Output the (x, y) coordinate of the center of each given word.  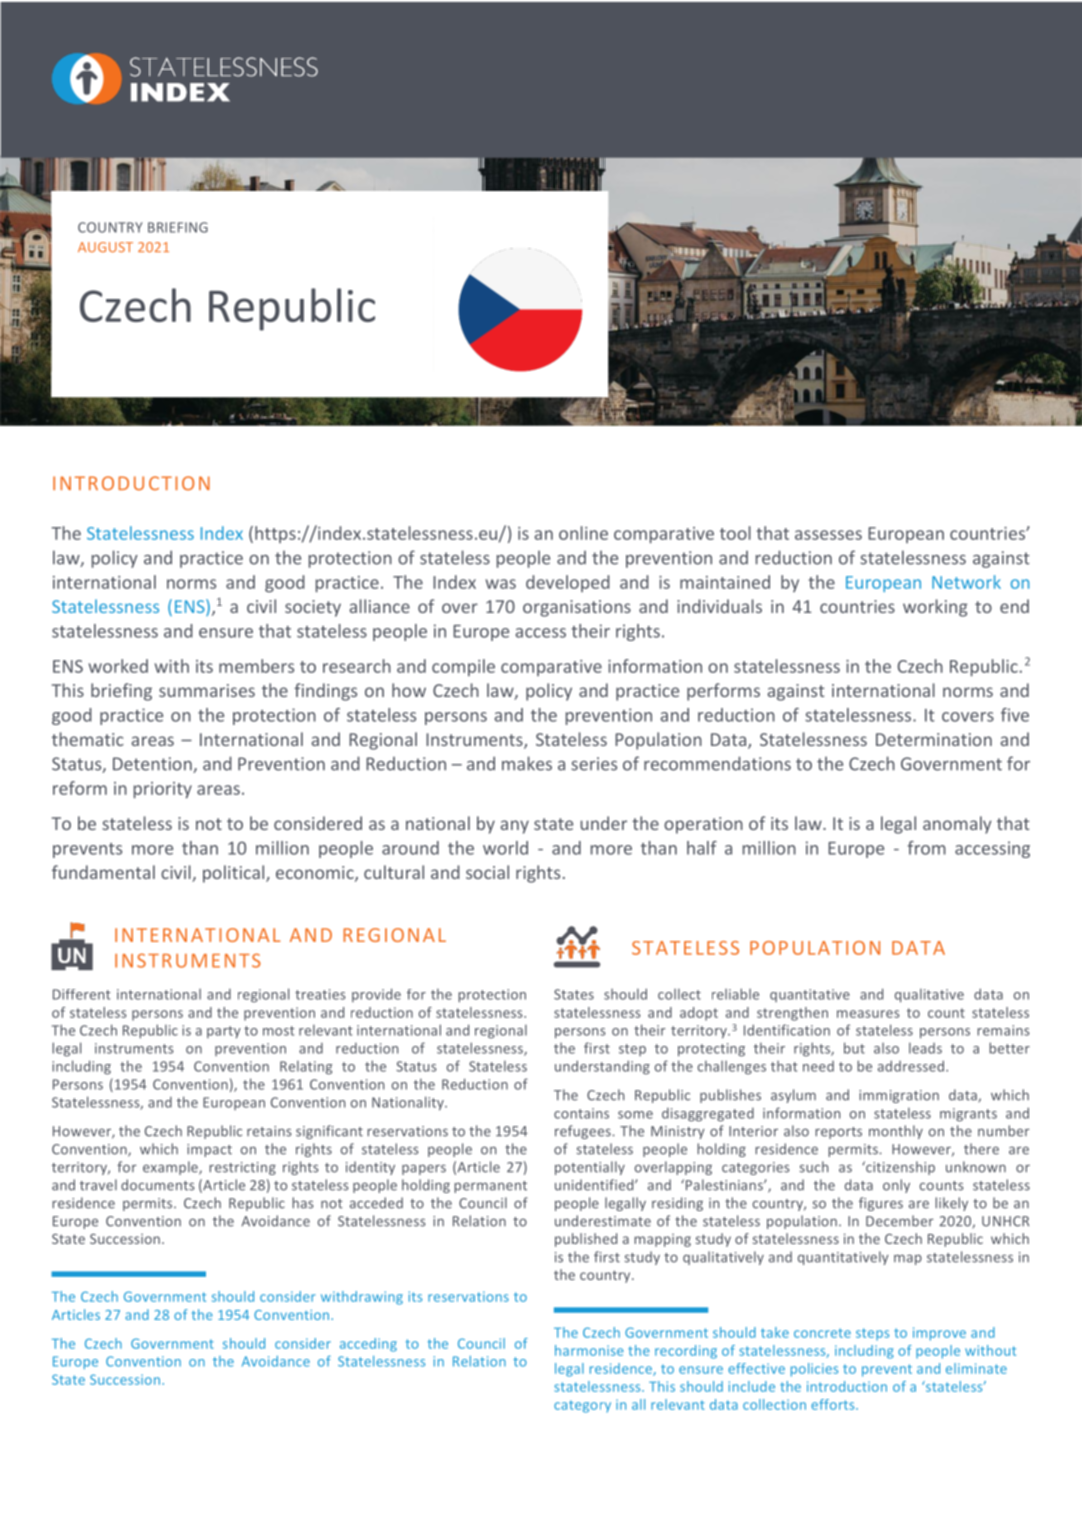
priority (163, 790)
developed (568, 583)
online (583, 533)
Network (966, 582)
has (302, 1203)
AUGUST (105, 247)
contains (581, 1113)
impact (209, 1150)
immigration (899, 1096)
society (313, 608)
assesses (828, 535)
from (927, 848)
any (514, 827)
